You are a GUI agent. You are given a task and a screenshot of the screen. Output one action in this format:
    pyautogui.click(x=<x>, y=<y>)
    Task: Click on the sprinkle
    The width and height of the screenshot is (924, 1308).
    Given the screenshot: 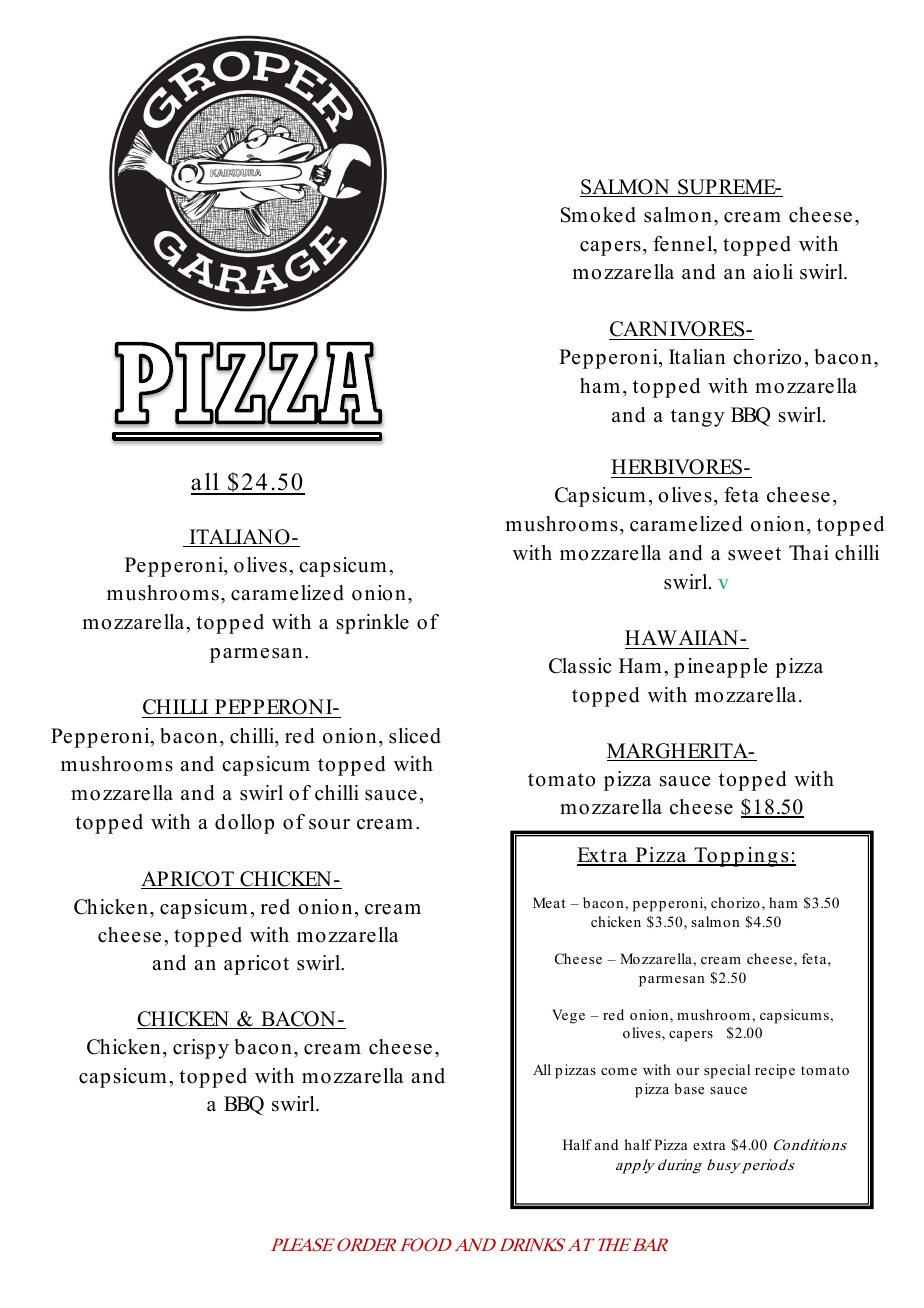 What is the action you would take?
    pyautogui.click(x=373, y=624)
